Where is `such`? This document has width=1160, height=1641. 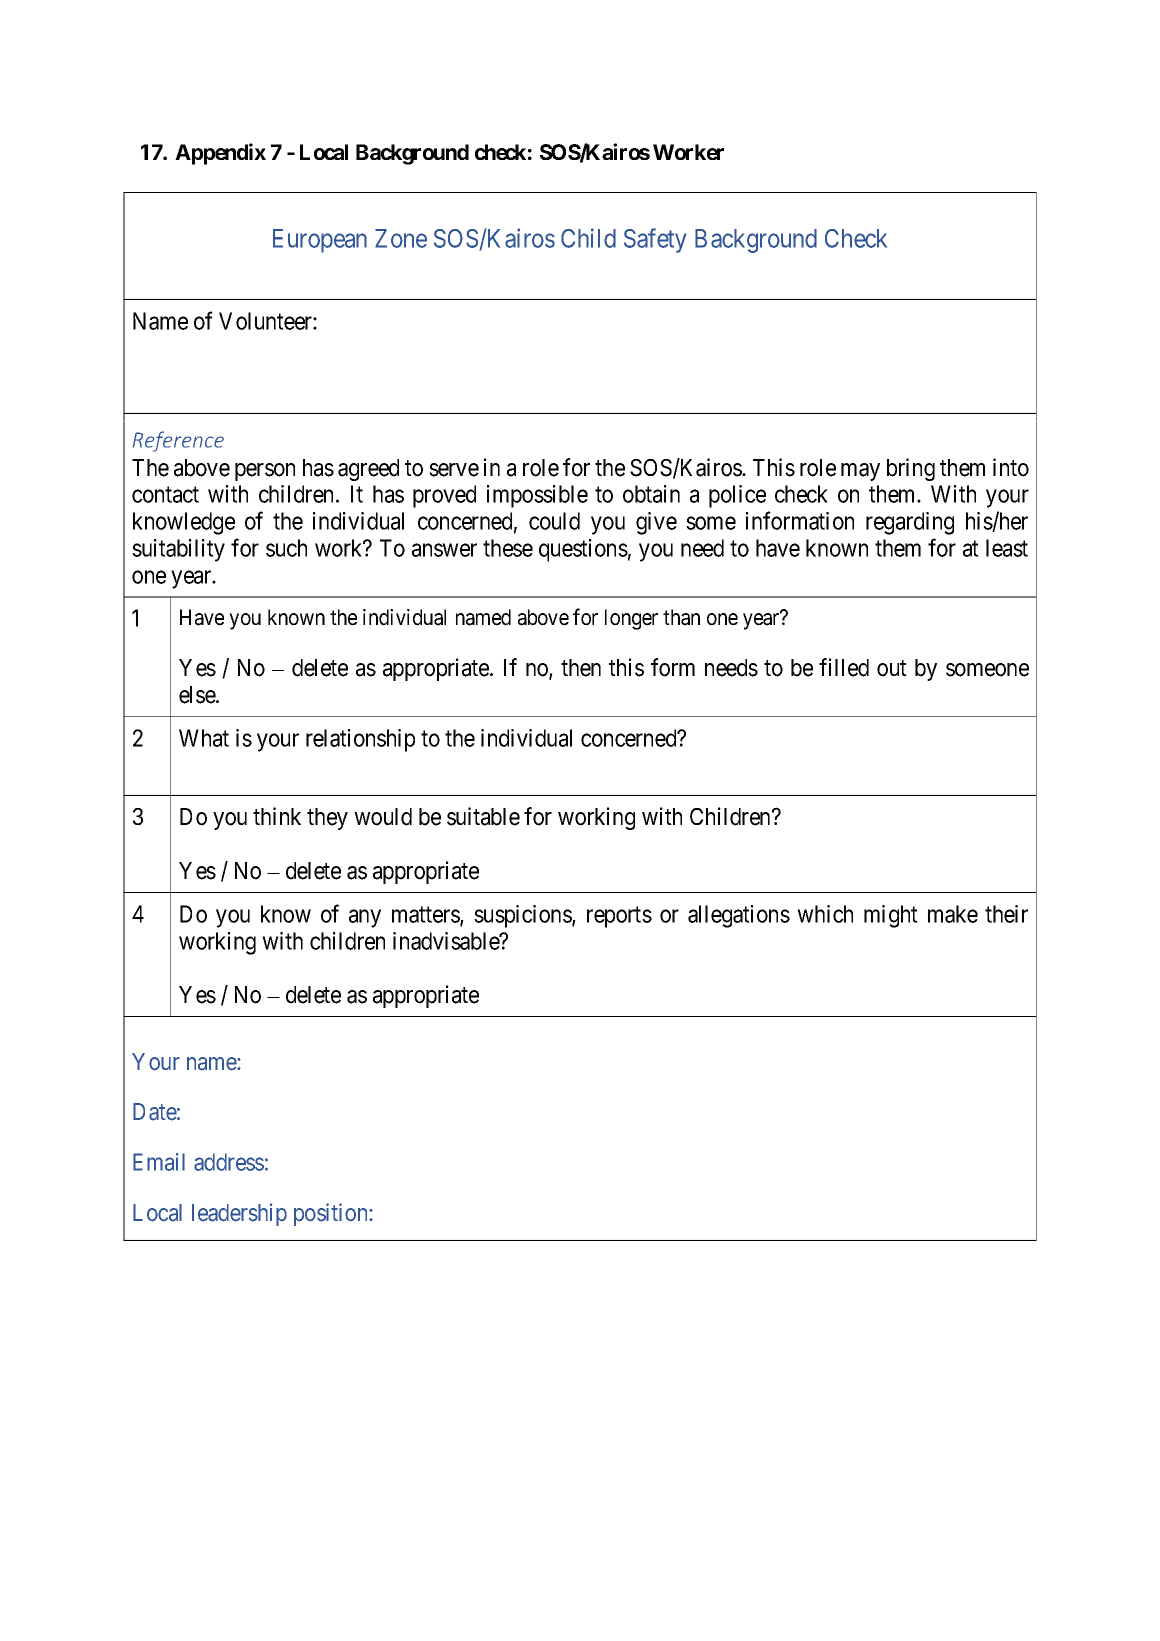 such is located at coordinates (286, 548).
